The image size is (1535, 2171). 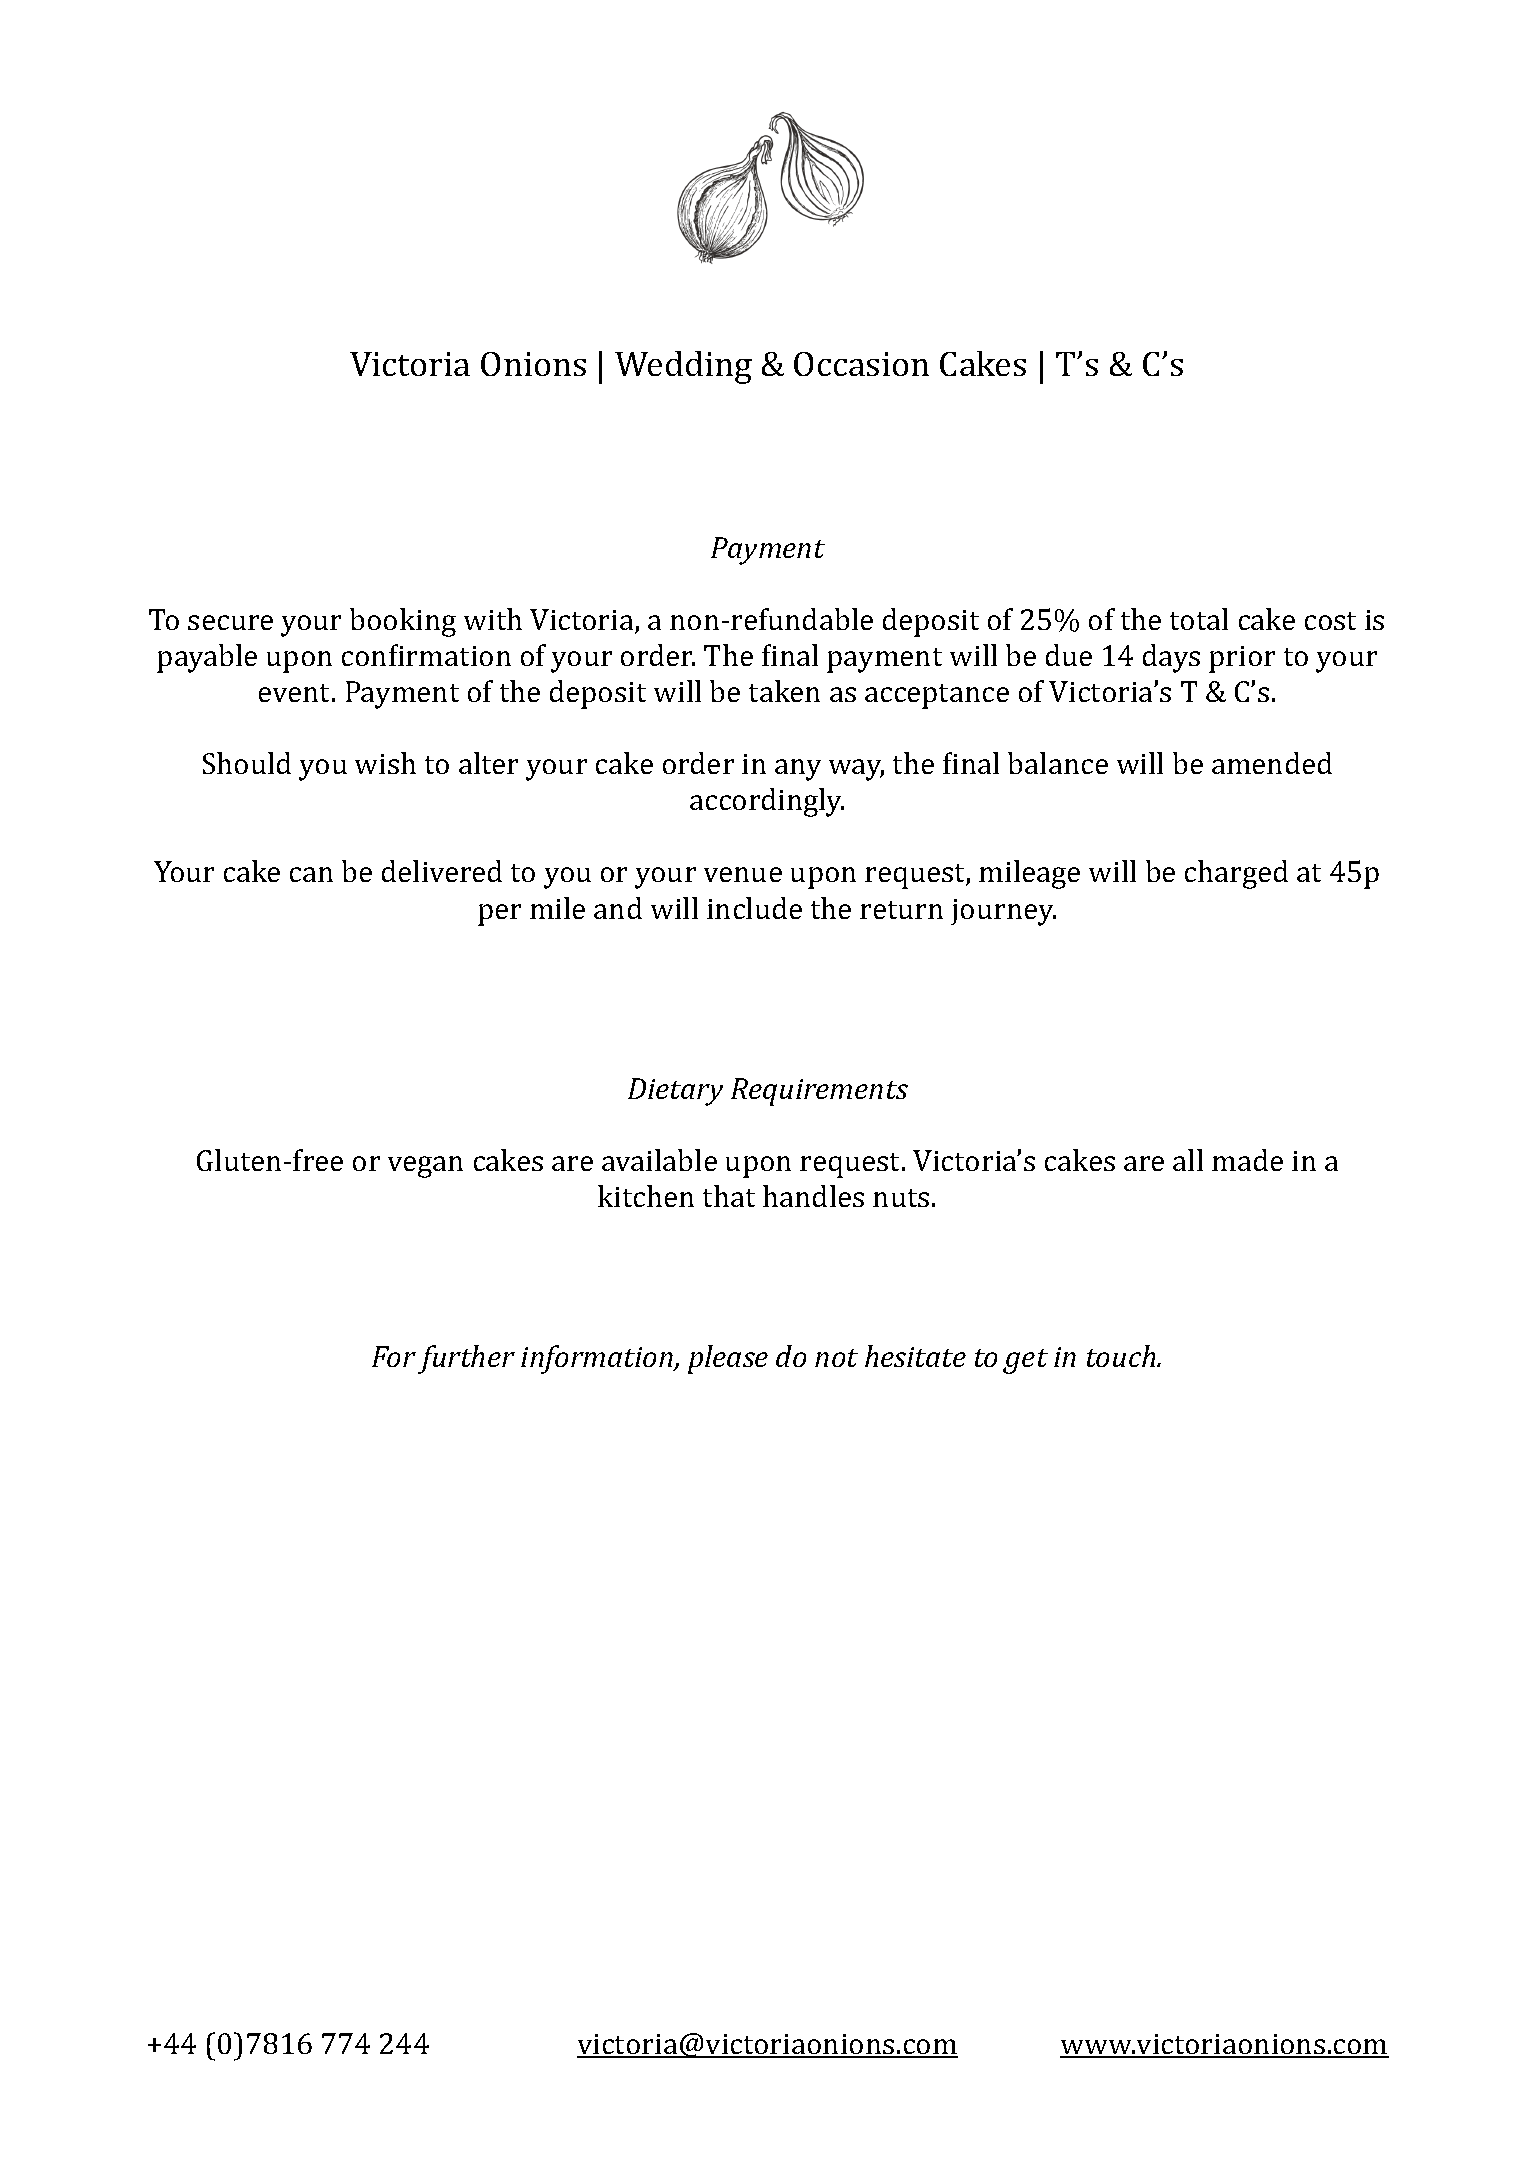 What do you see at coordinates (743, 874) in the screenshot?
I see `venue` at bounding box center [743, 874].
